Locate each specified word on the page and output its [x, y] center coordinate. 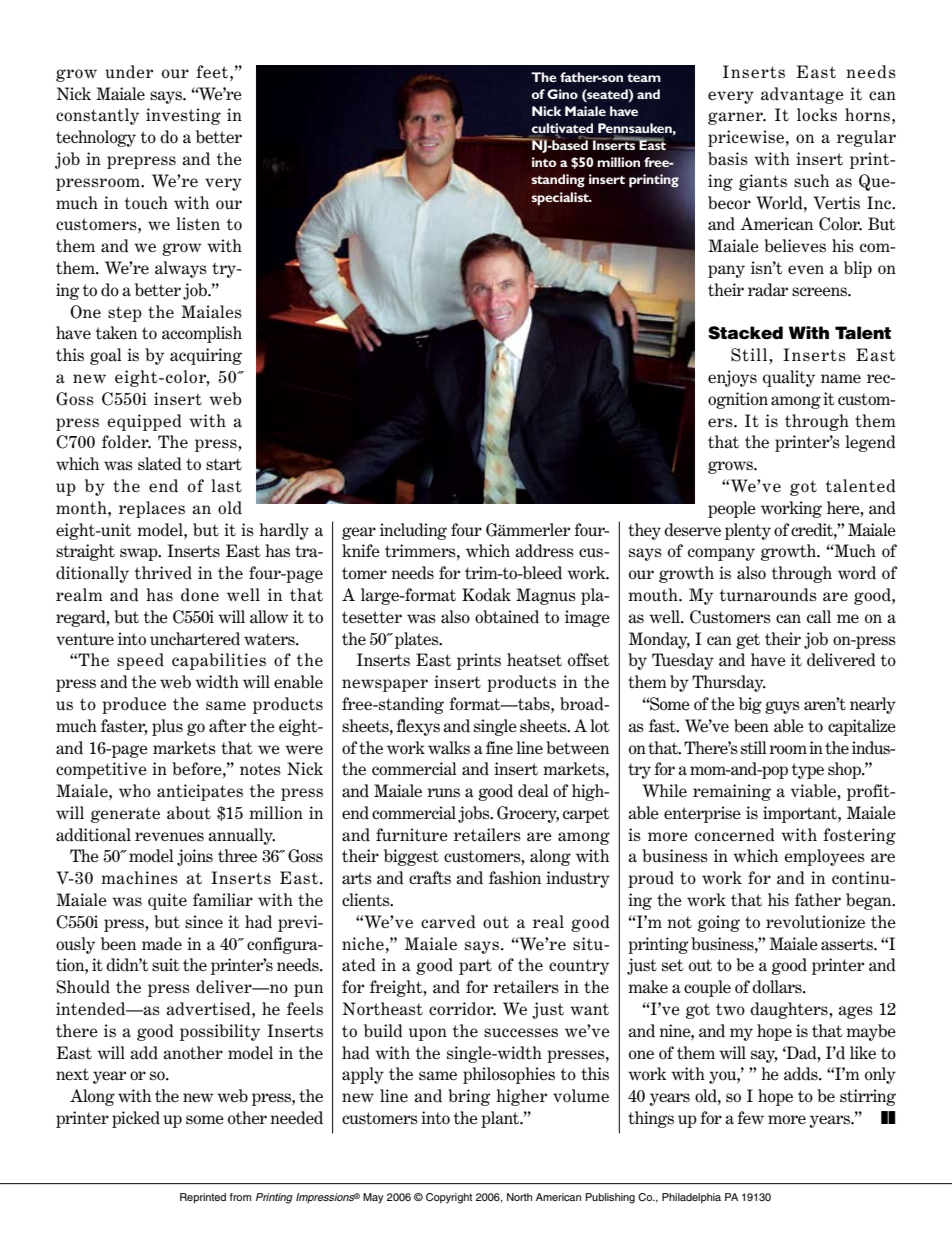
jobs [475, 814]
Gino [562, 94]
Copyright [449, 1198]
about [189, 813]
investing [183, 116]
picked [136, 1119]
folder [126, 442]
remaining [732, 792]
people [732, 509]
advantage [802, 95]
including [413, 531]
